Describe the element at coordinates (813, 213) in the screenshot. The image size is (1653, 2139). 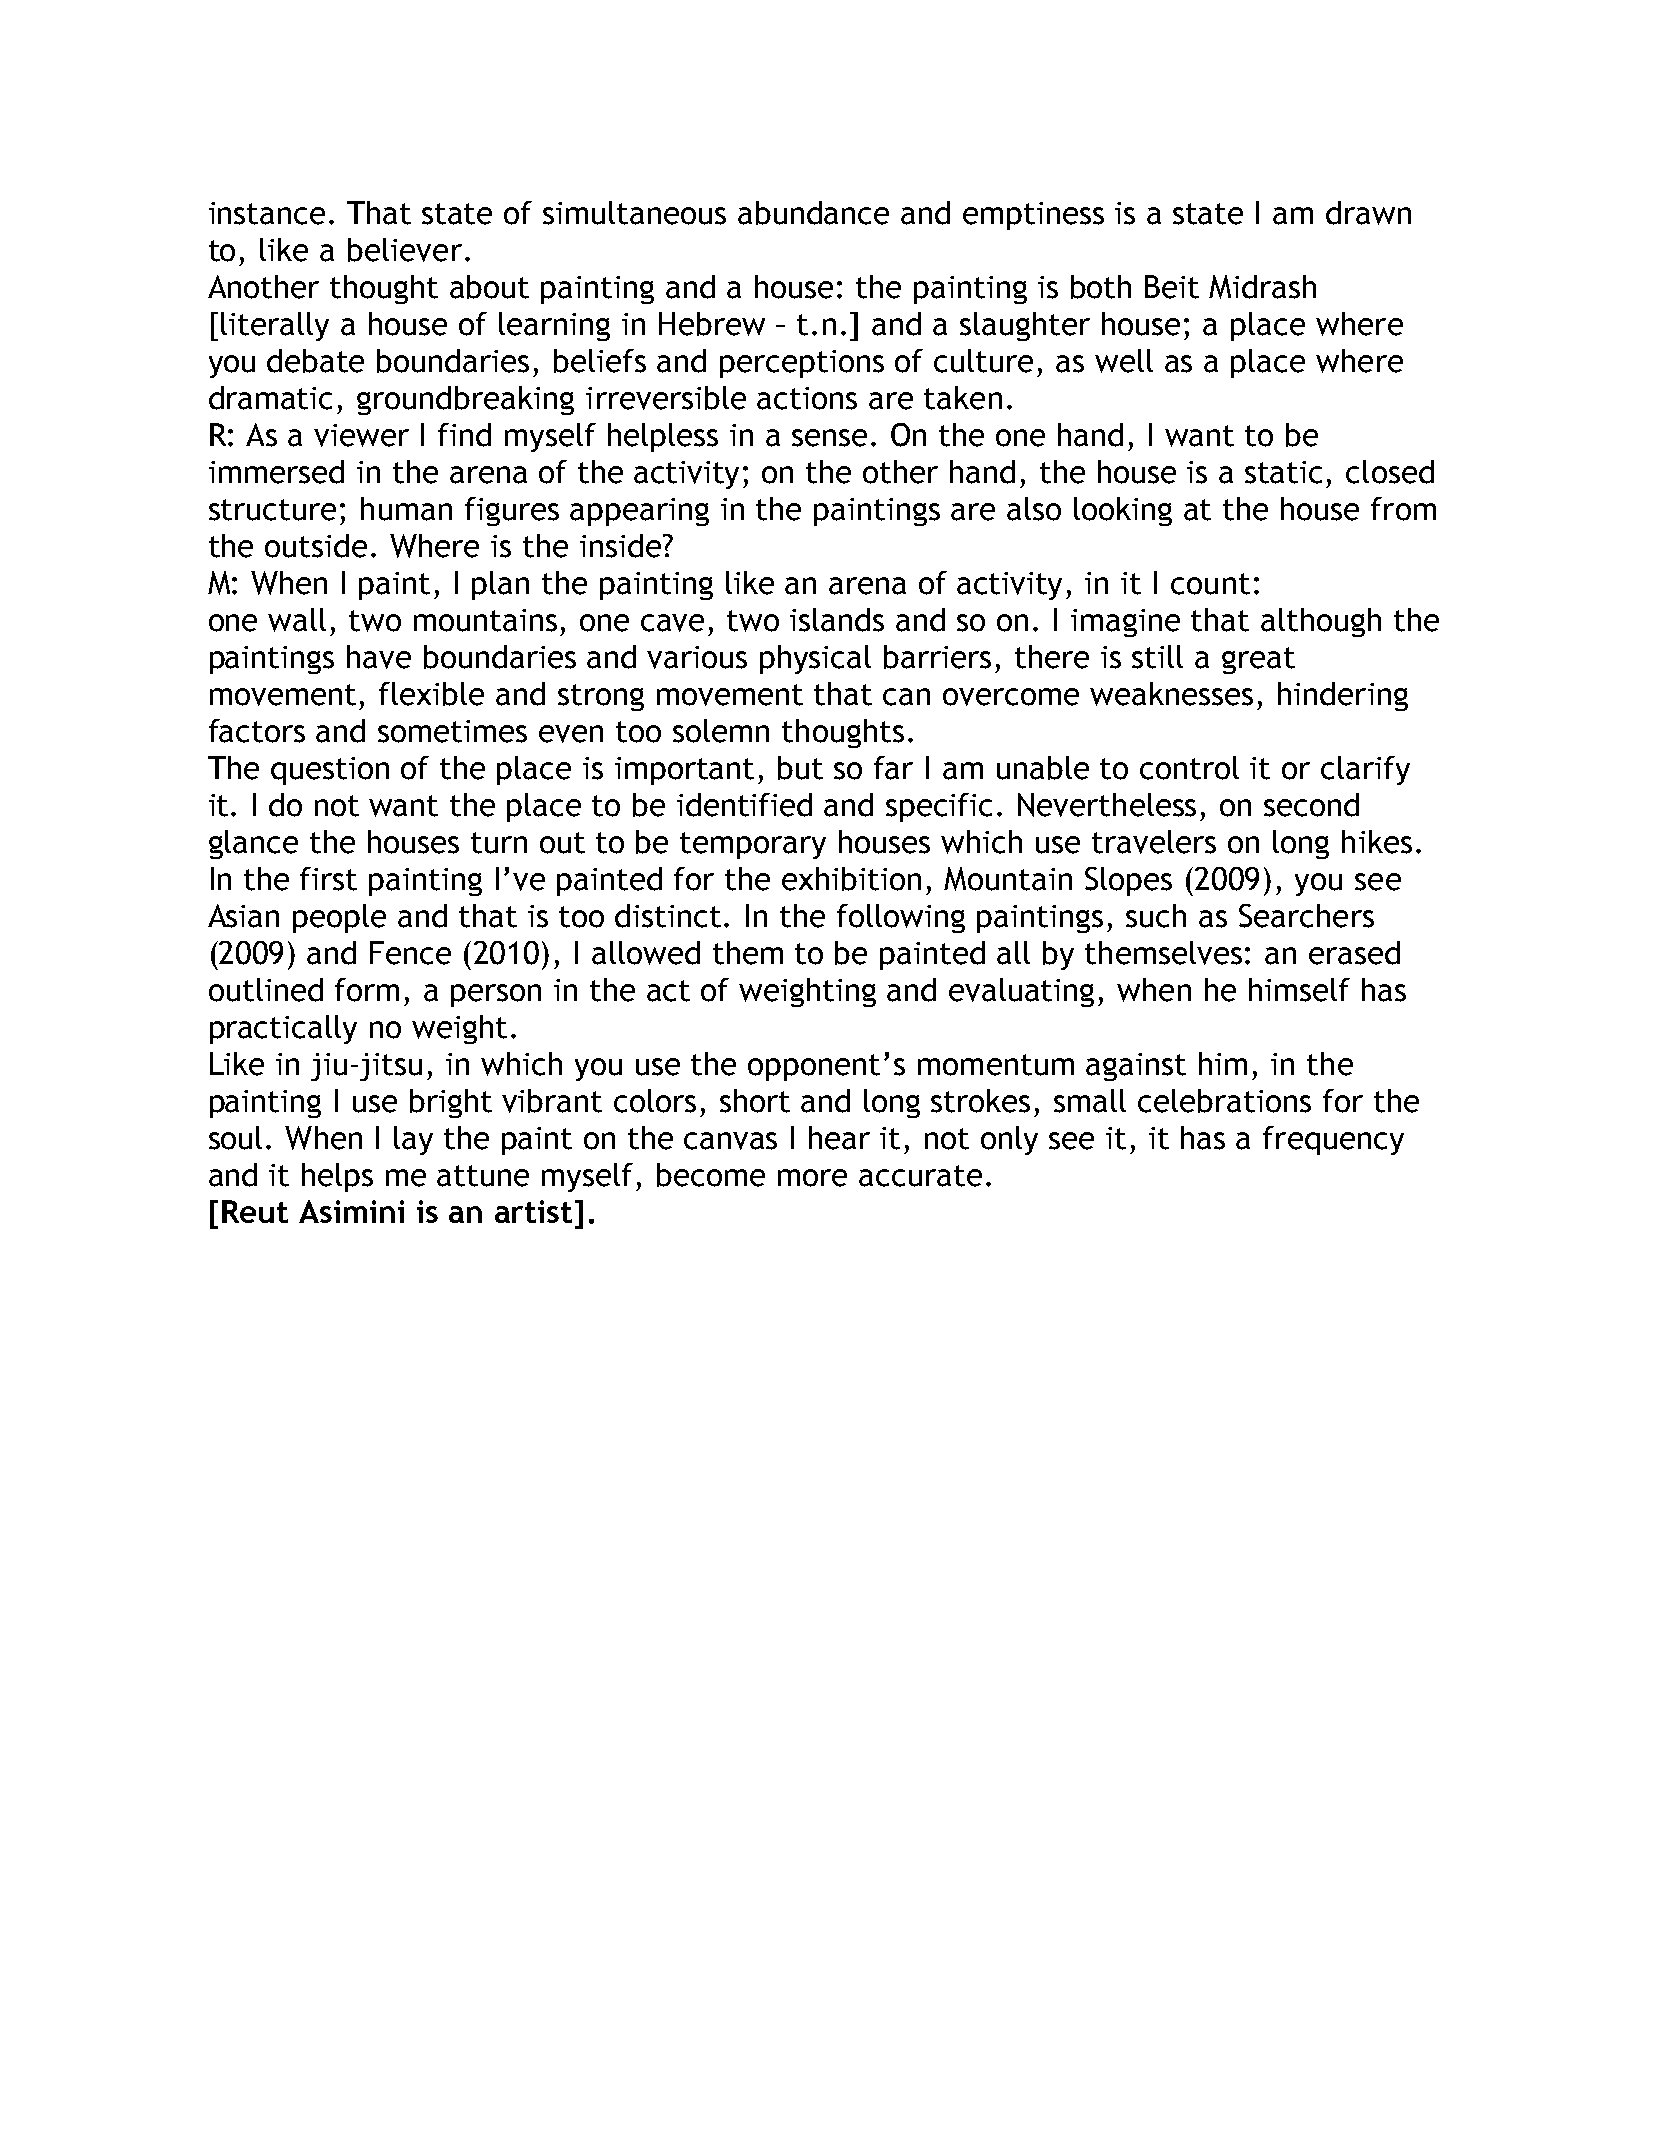
I see `abundance` at that location.
